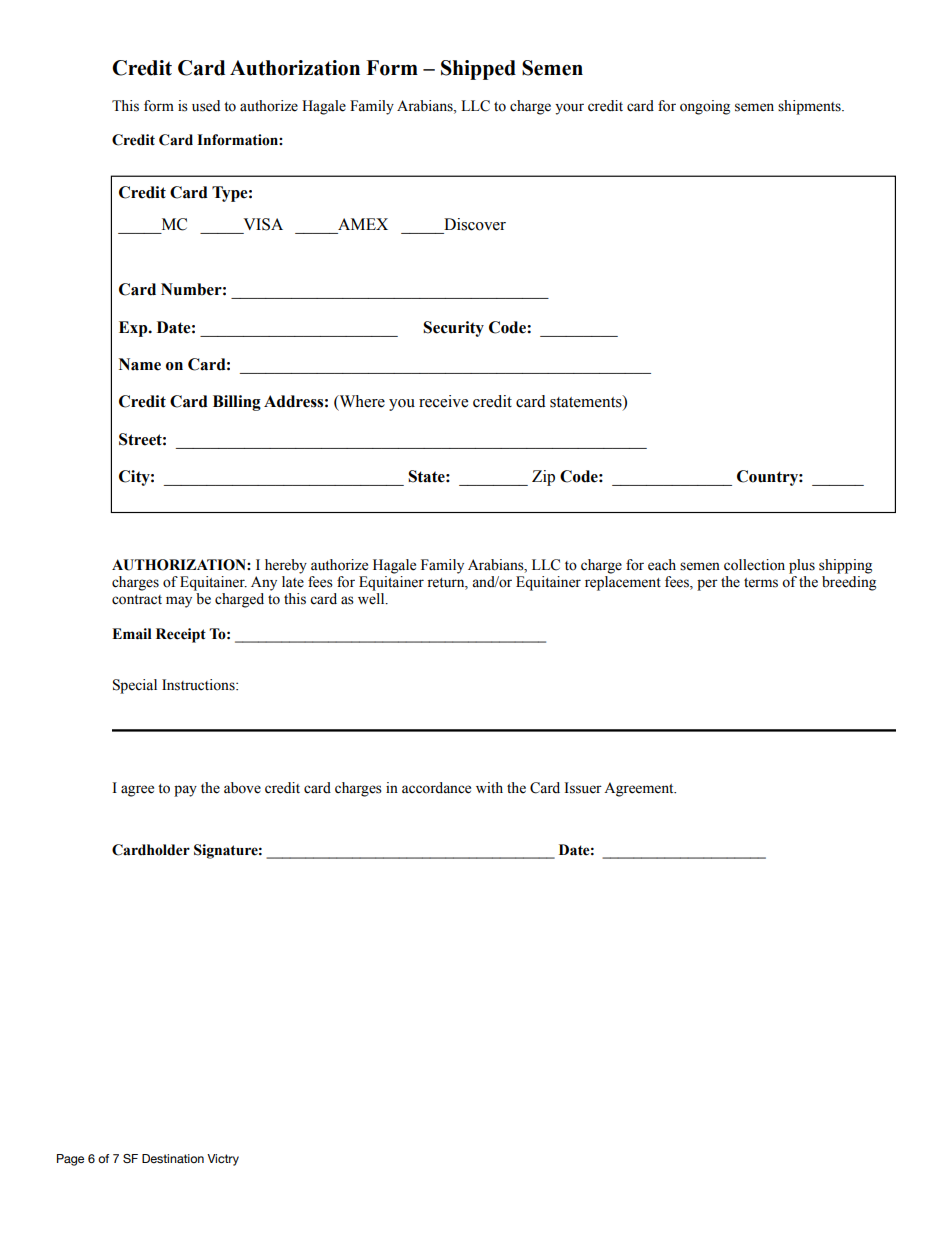 The width and height of the document is (952, 1233). Describe the element at coordinates (140, 364) in the document. I see `Name` at that location.
